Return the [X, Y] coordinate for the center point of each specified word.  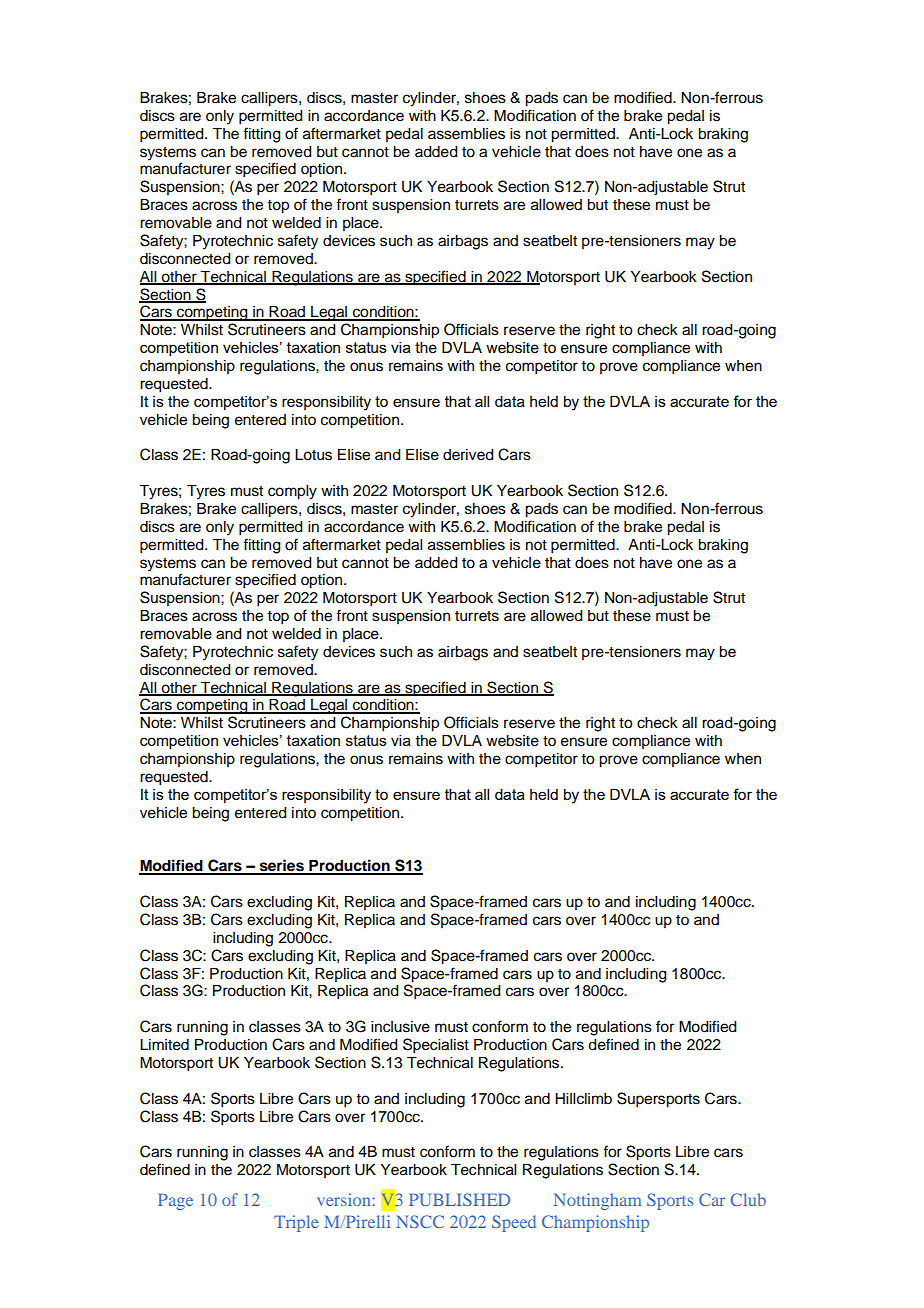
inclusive [400, 1027]
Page [175, 1201]
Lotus [313, 455]
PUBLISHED [459, 1199]
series [281, 866]
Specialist [436, 1046]
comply [292, 492]
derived [468, 455]
